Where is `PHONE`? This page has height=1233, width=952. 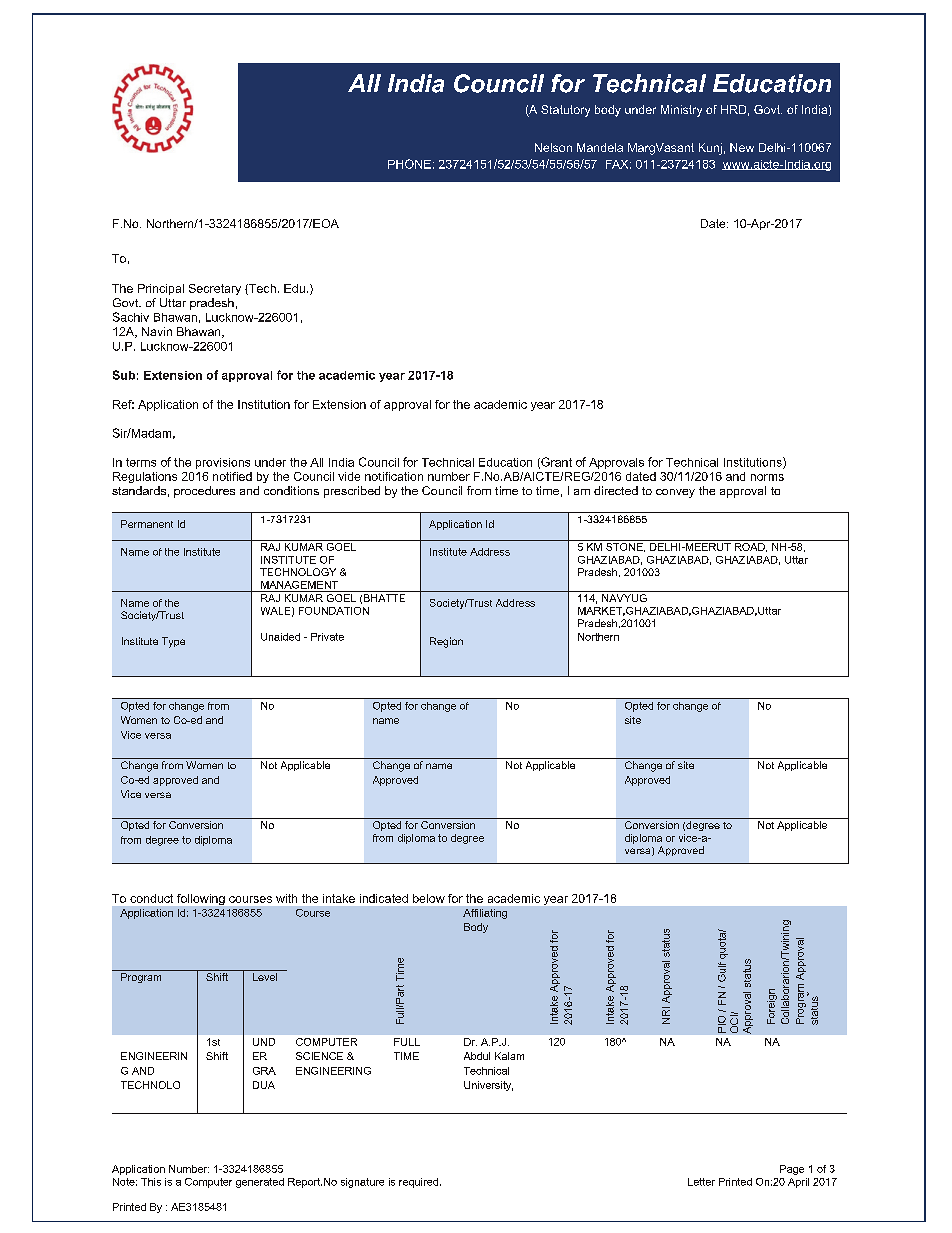 PHONE is located at coordinates (409, 164).
